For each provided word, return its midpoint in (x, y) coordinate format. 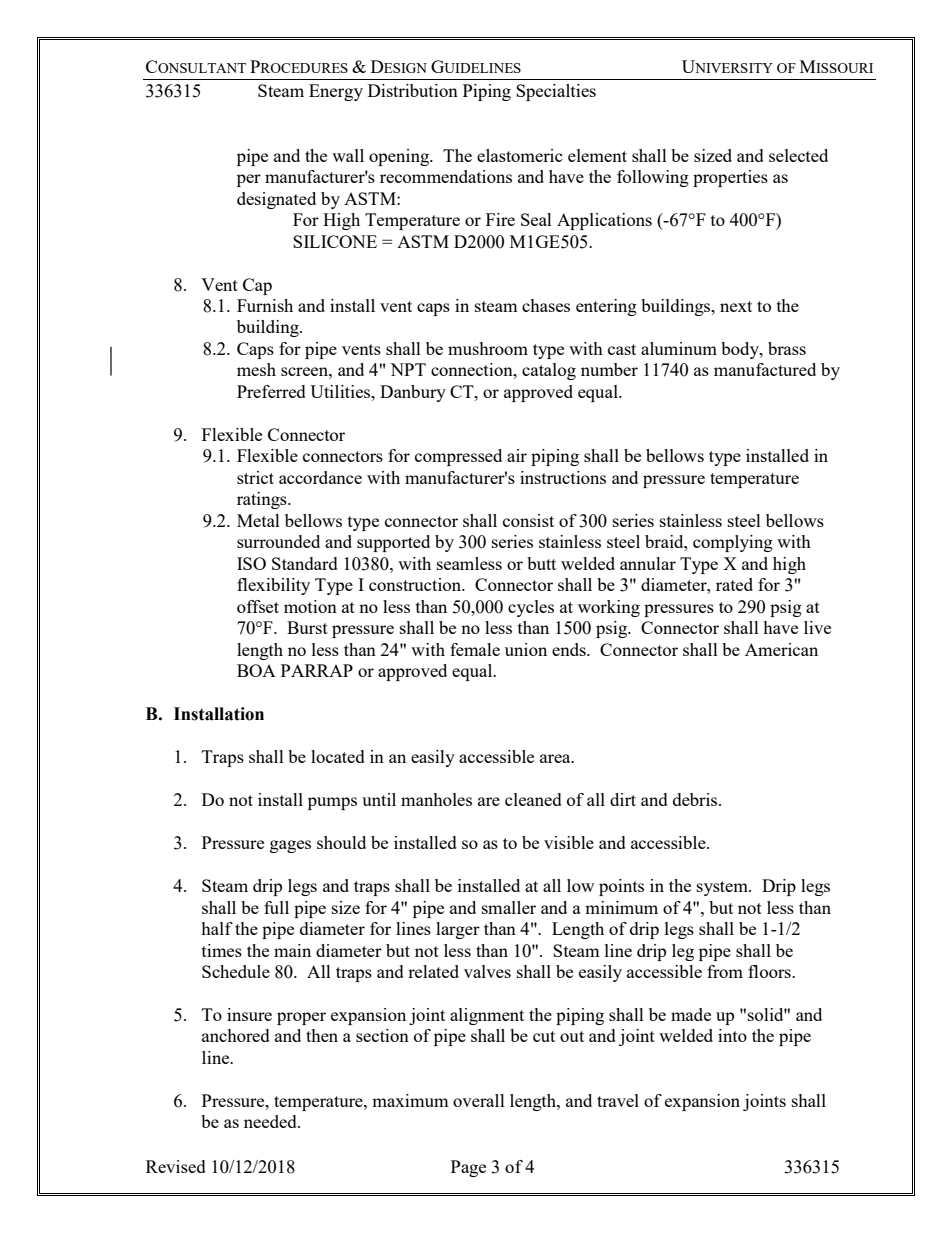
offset (258, 606)
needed (271, 1121)
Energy (336, 92)
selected (798, 155)
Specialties (556, 92)
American (781, 649)
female (475, 649)
